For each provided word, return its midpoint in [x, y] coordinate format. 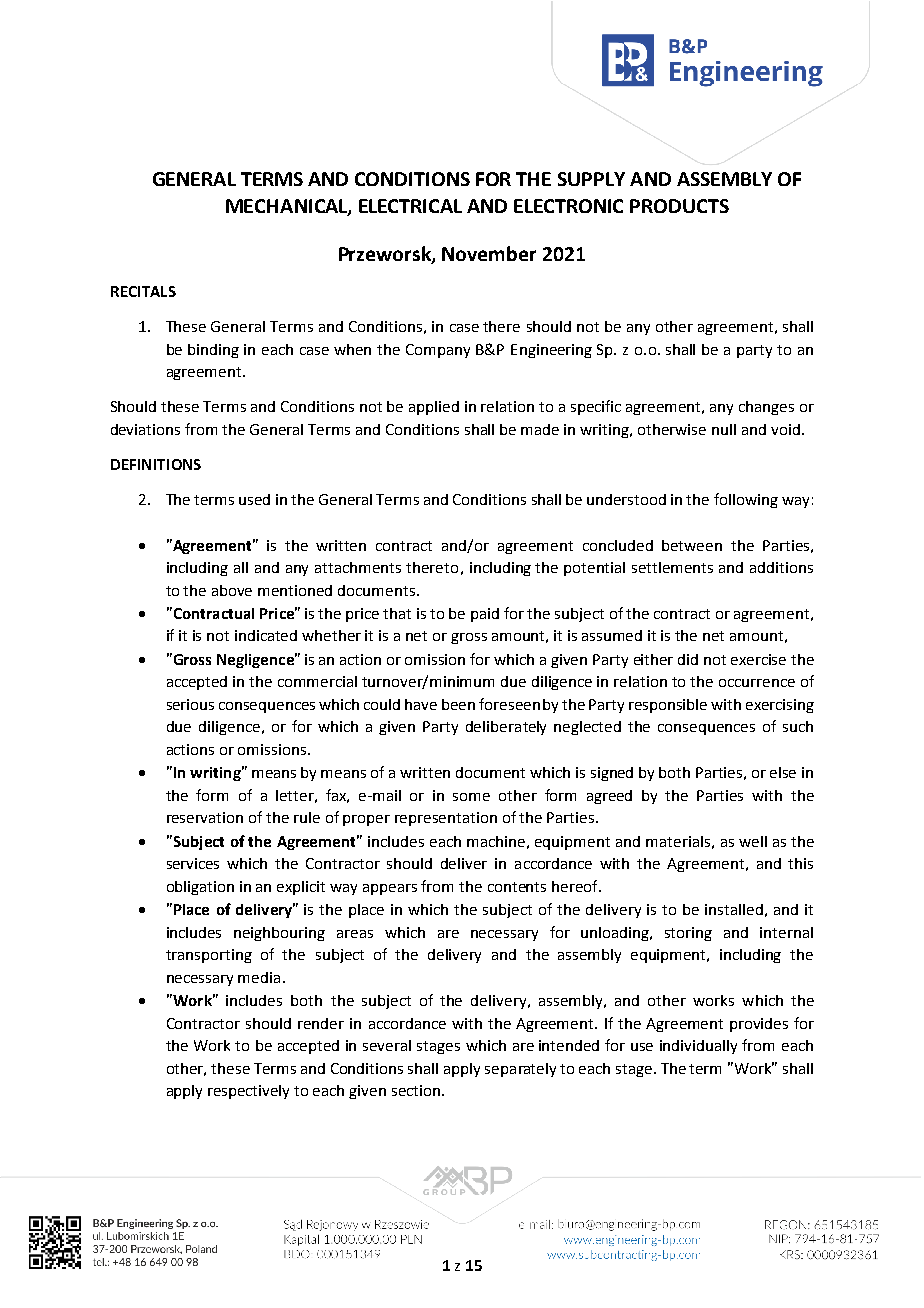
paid [485, 615]
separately [520, 1070]
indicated [266, 635]
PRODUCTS [679, 206]
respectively [248, 1092]
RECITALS [143, 291]
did [688, 659]
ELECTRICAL [410, 206]
